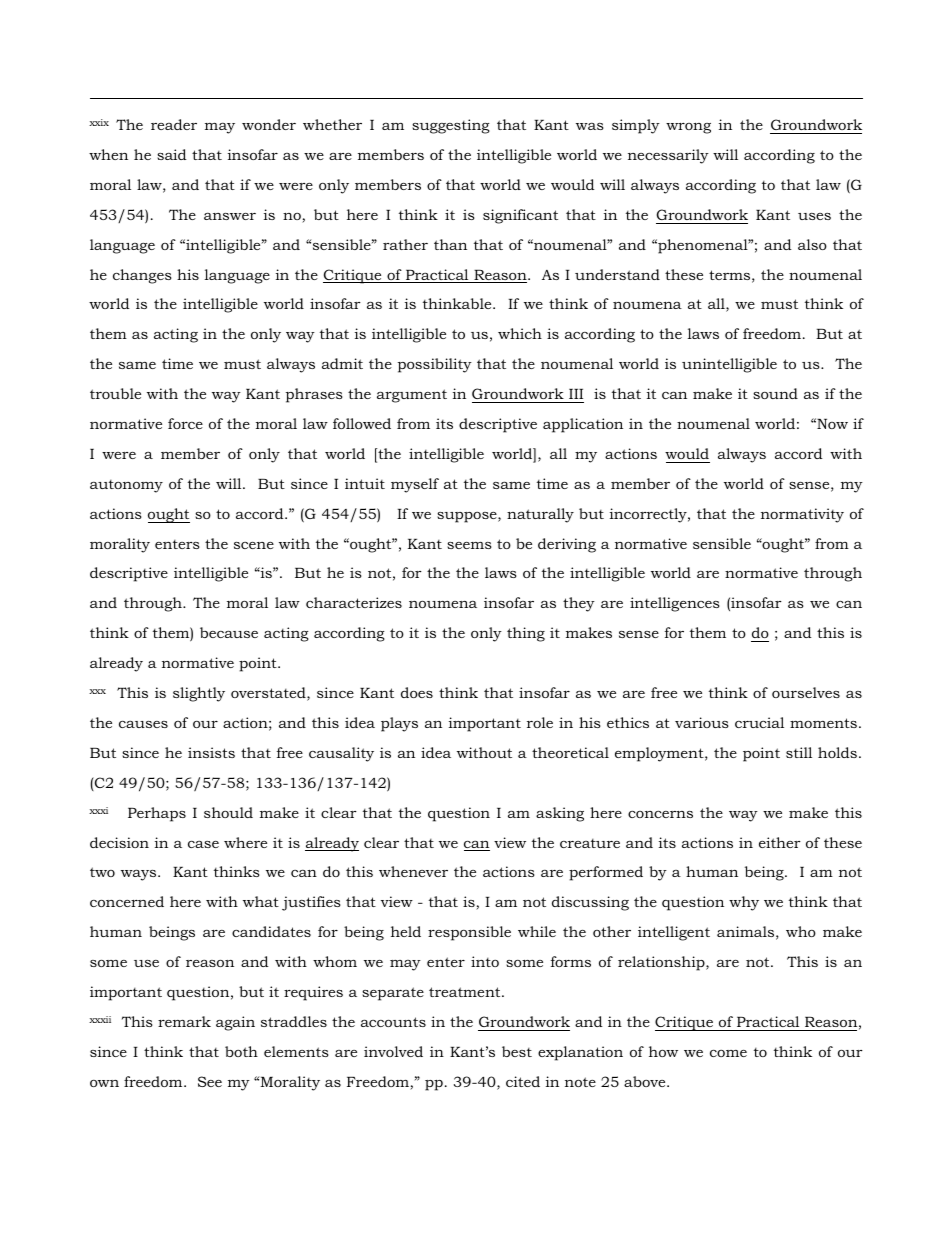 Image resolution: width=952 pixels, height=1233 pixels. I want to click on said, so click(172, 154).
